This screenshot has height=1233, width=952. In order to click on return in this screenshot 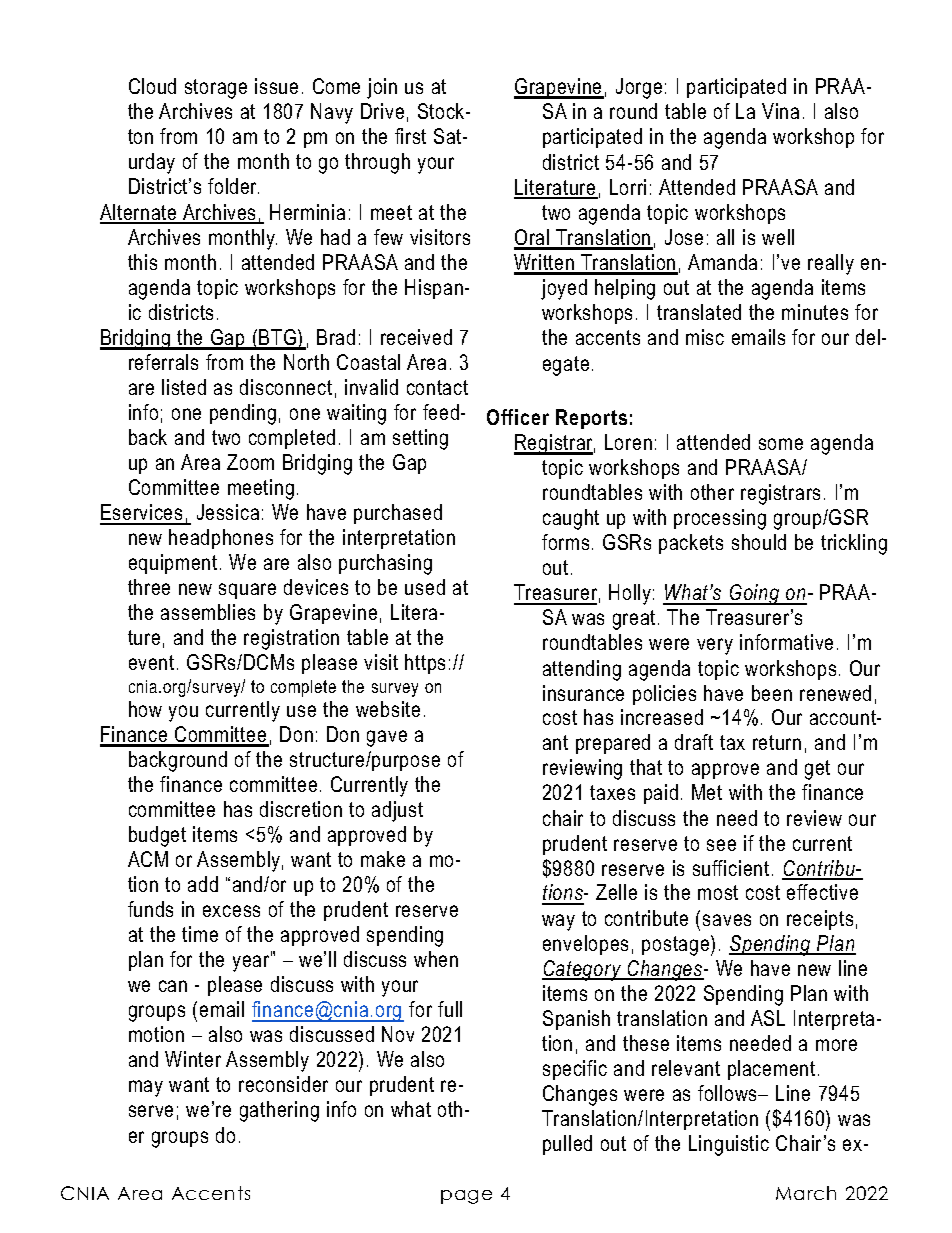, I will do `click(777, 742)`.
